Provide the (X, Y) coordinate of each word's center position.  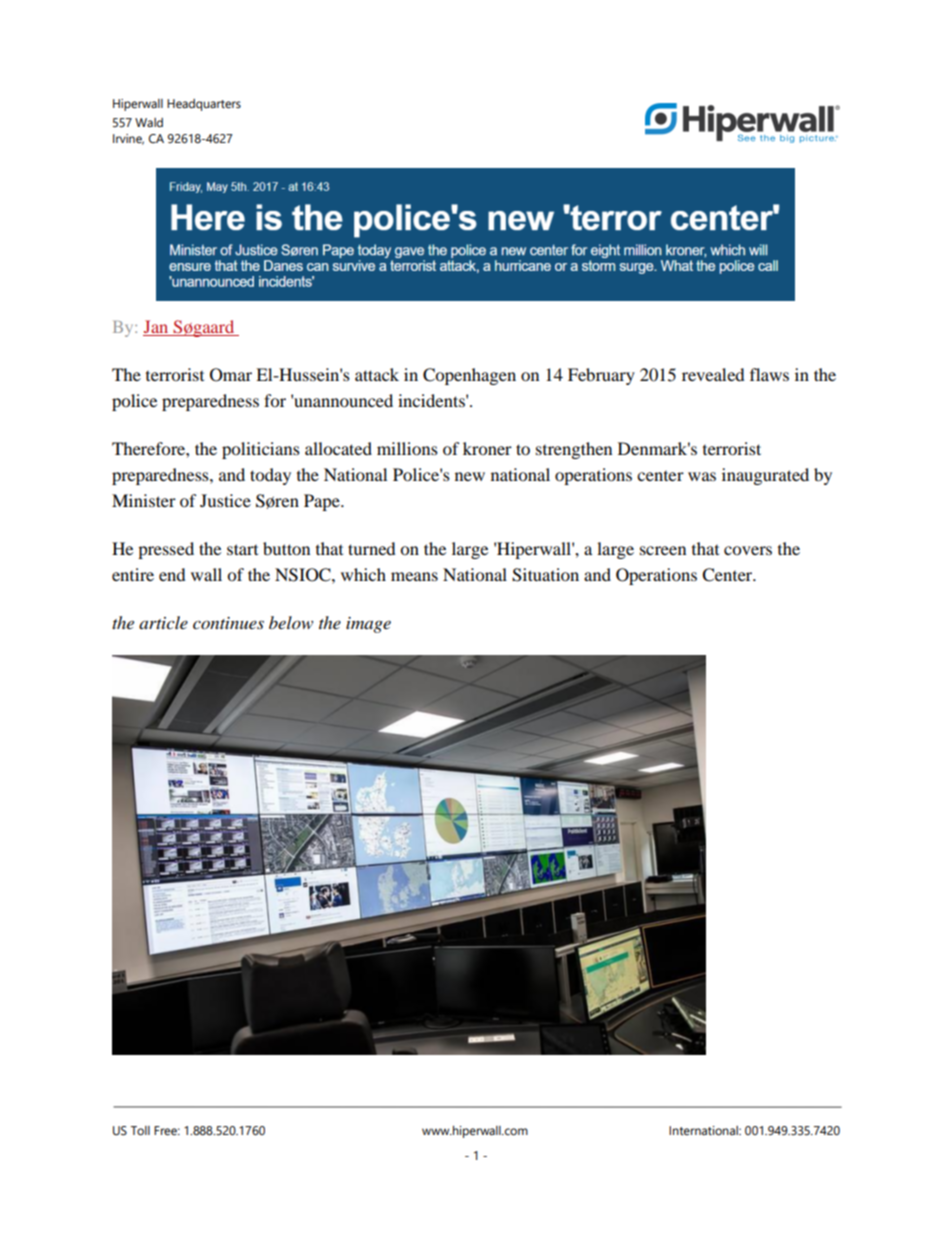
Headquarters (204, 105)
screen (663, 550)
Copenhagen (469, 376)
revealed (713, 374)
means (414, 576)
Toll (140, 1131)
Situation (545, 575)
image (368, 625)
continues (228, 623)
